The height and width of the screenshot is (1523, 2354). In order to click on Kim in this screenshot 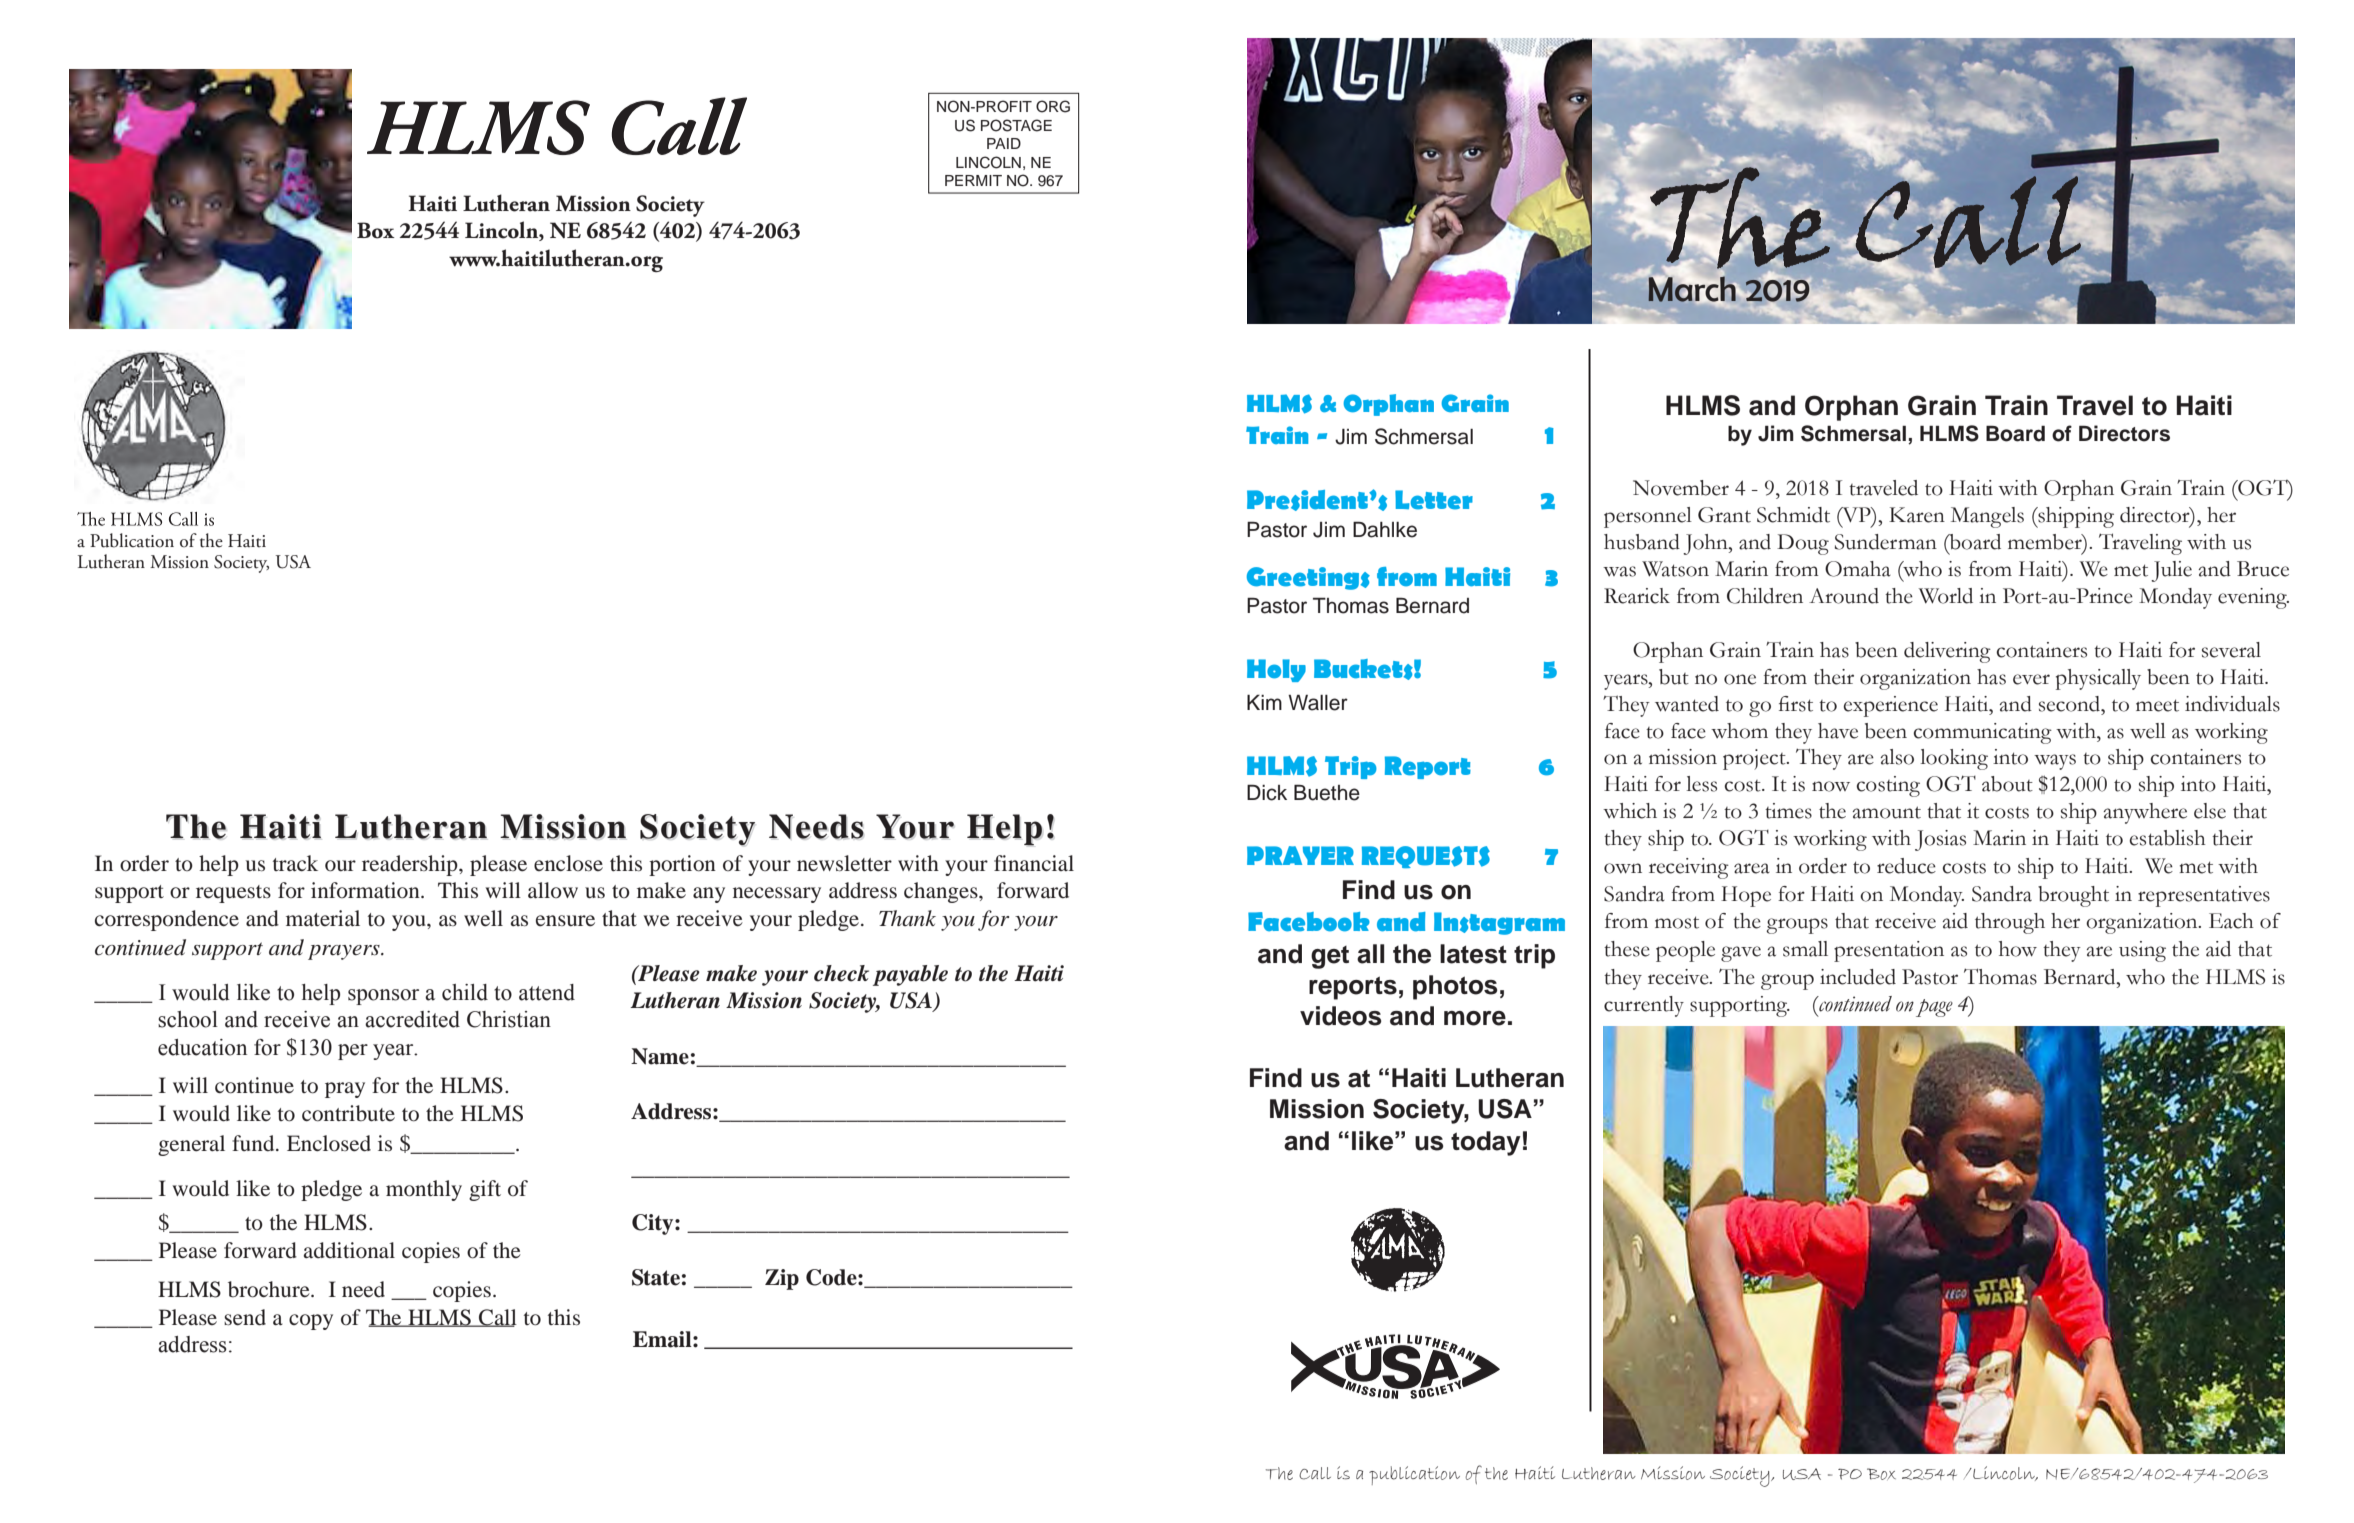, I will do `click(1264, 702)`.
